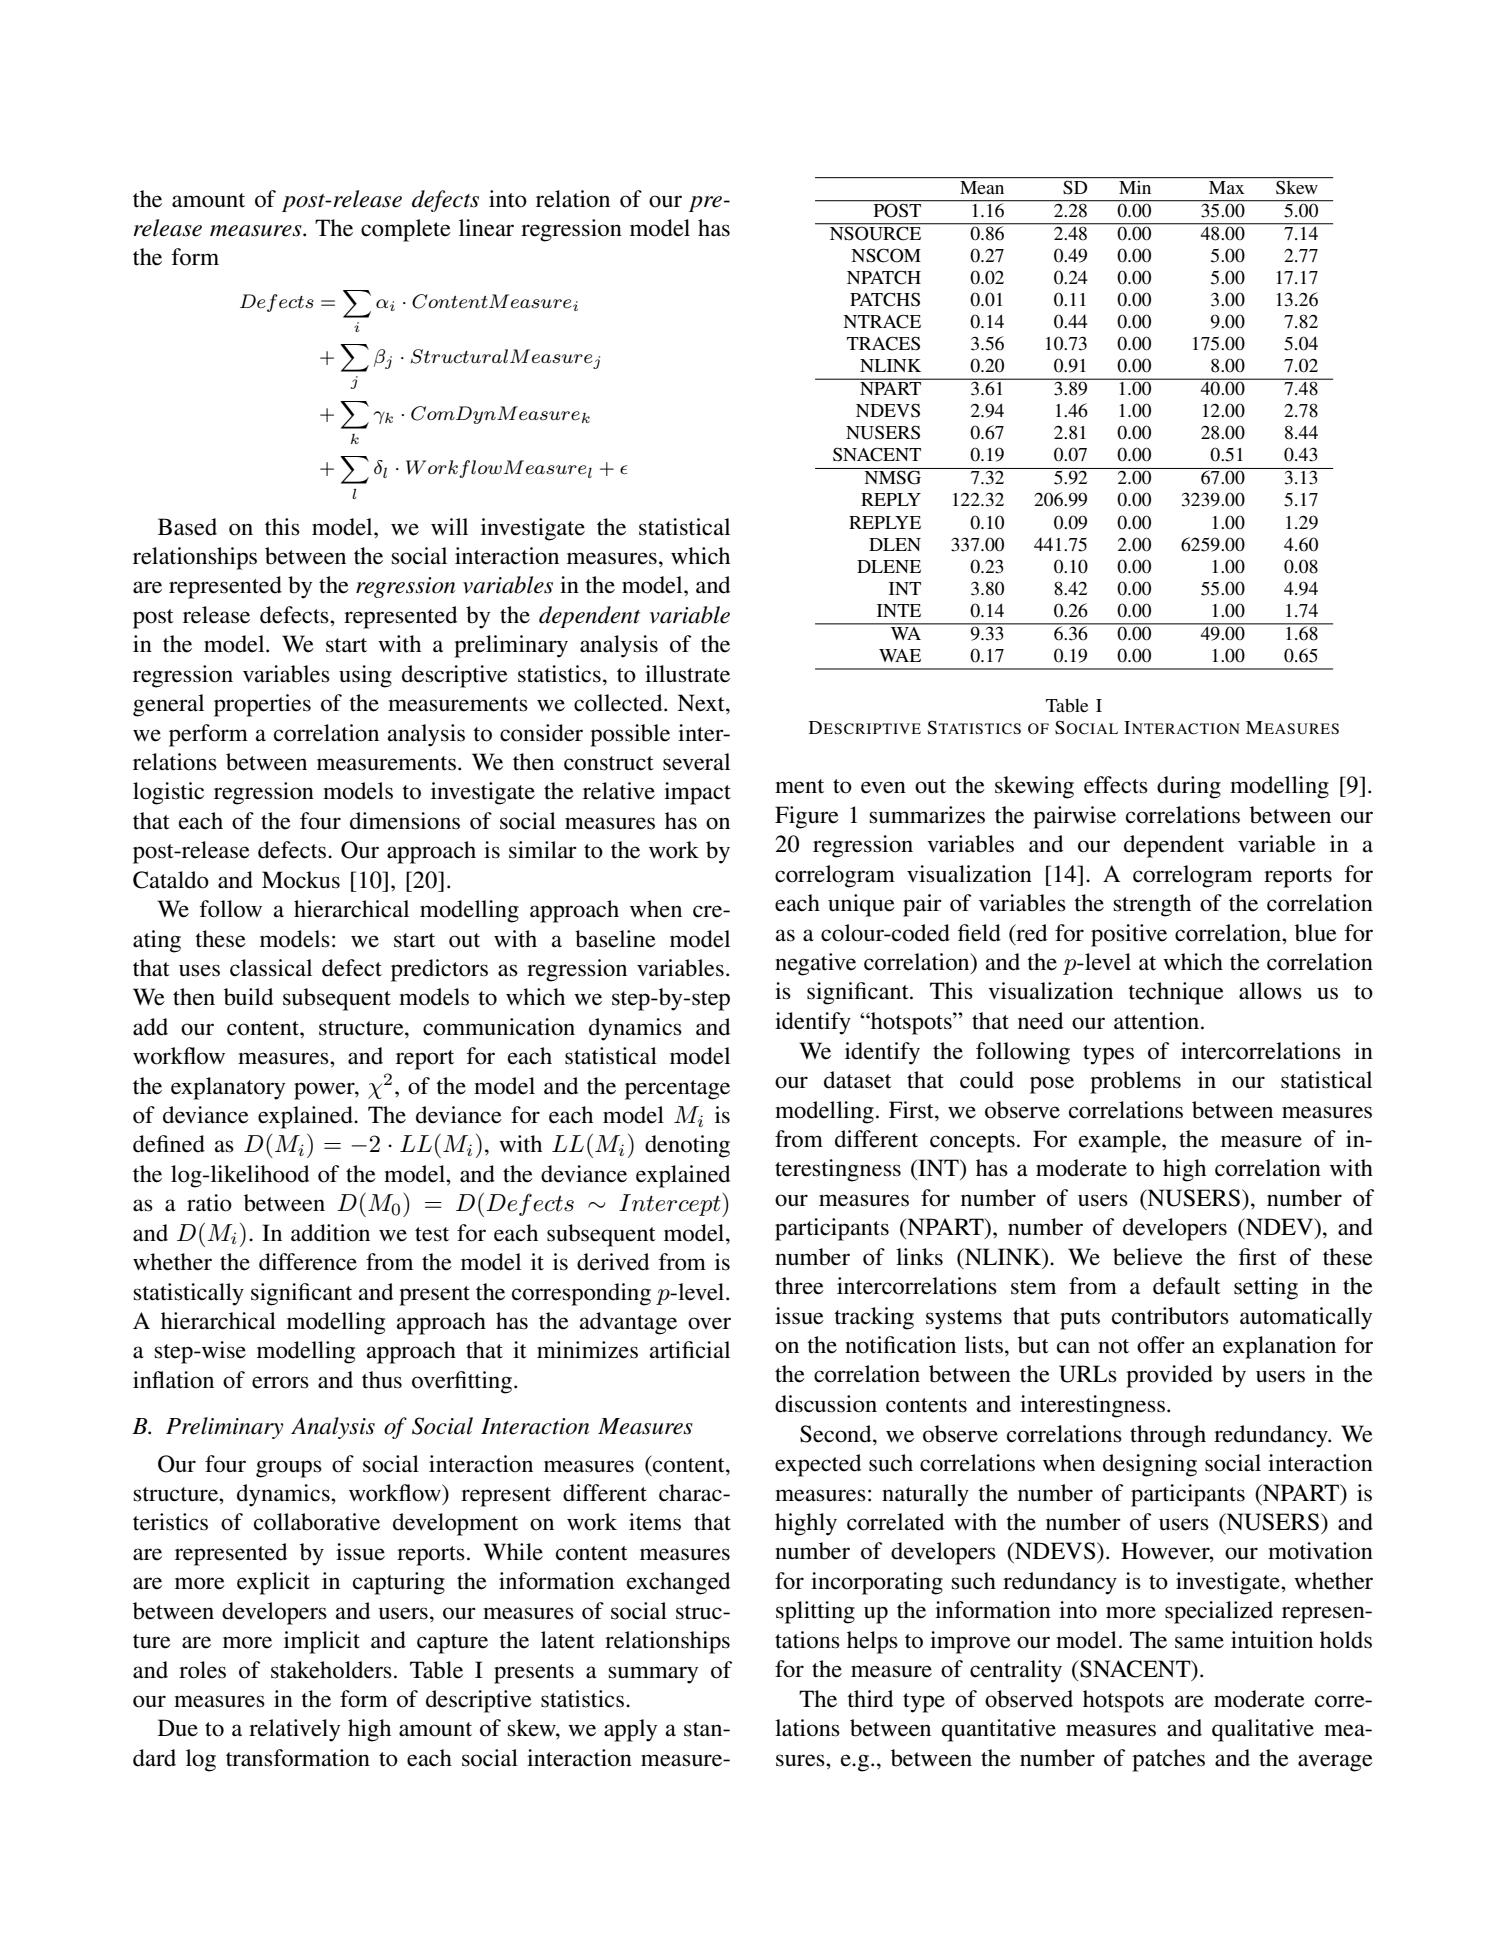  I want to click on complete, so click(406, 230).
